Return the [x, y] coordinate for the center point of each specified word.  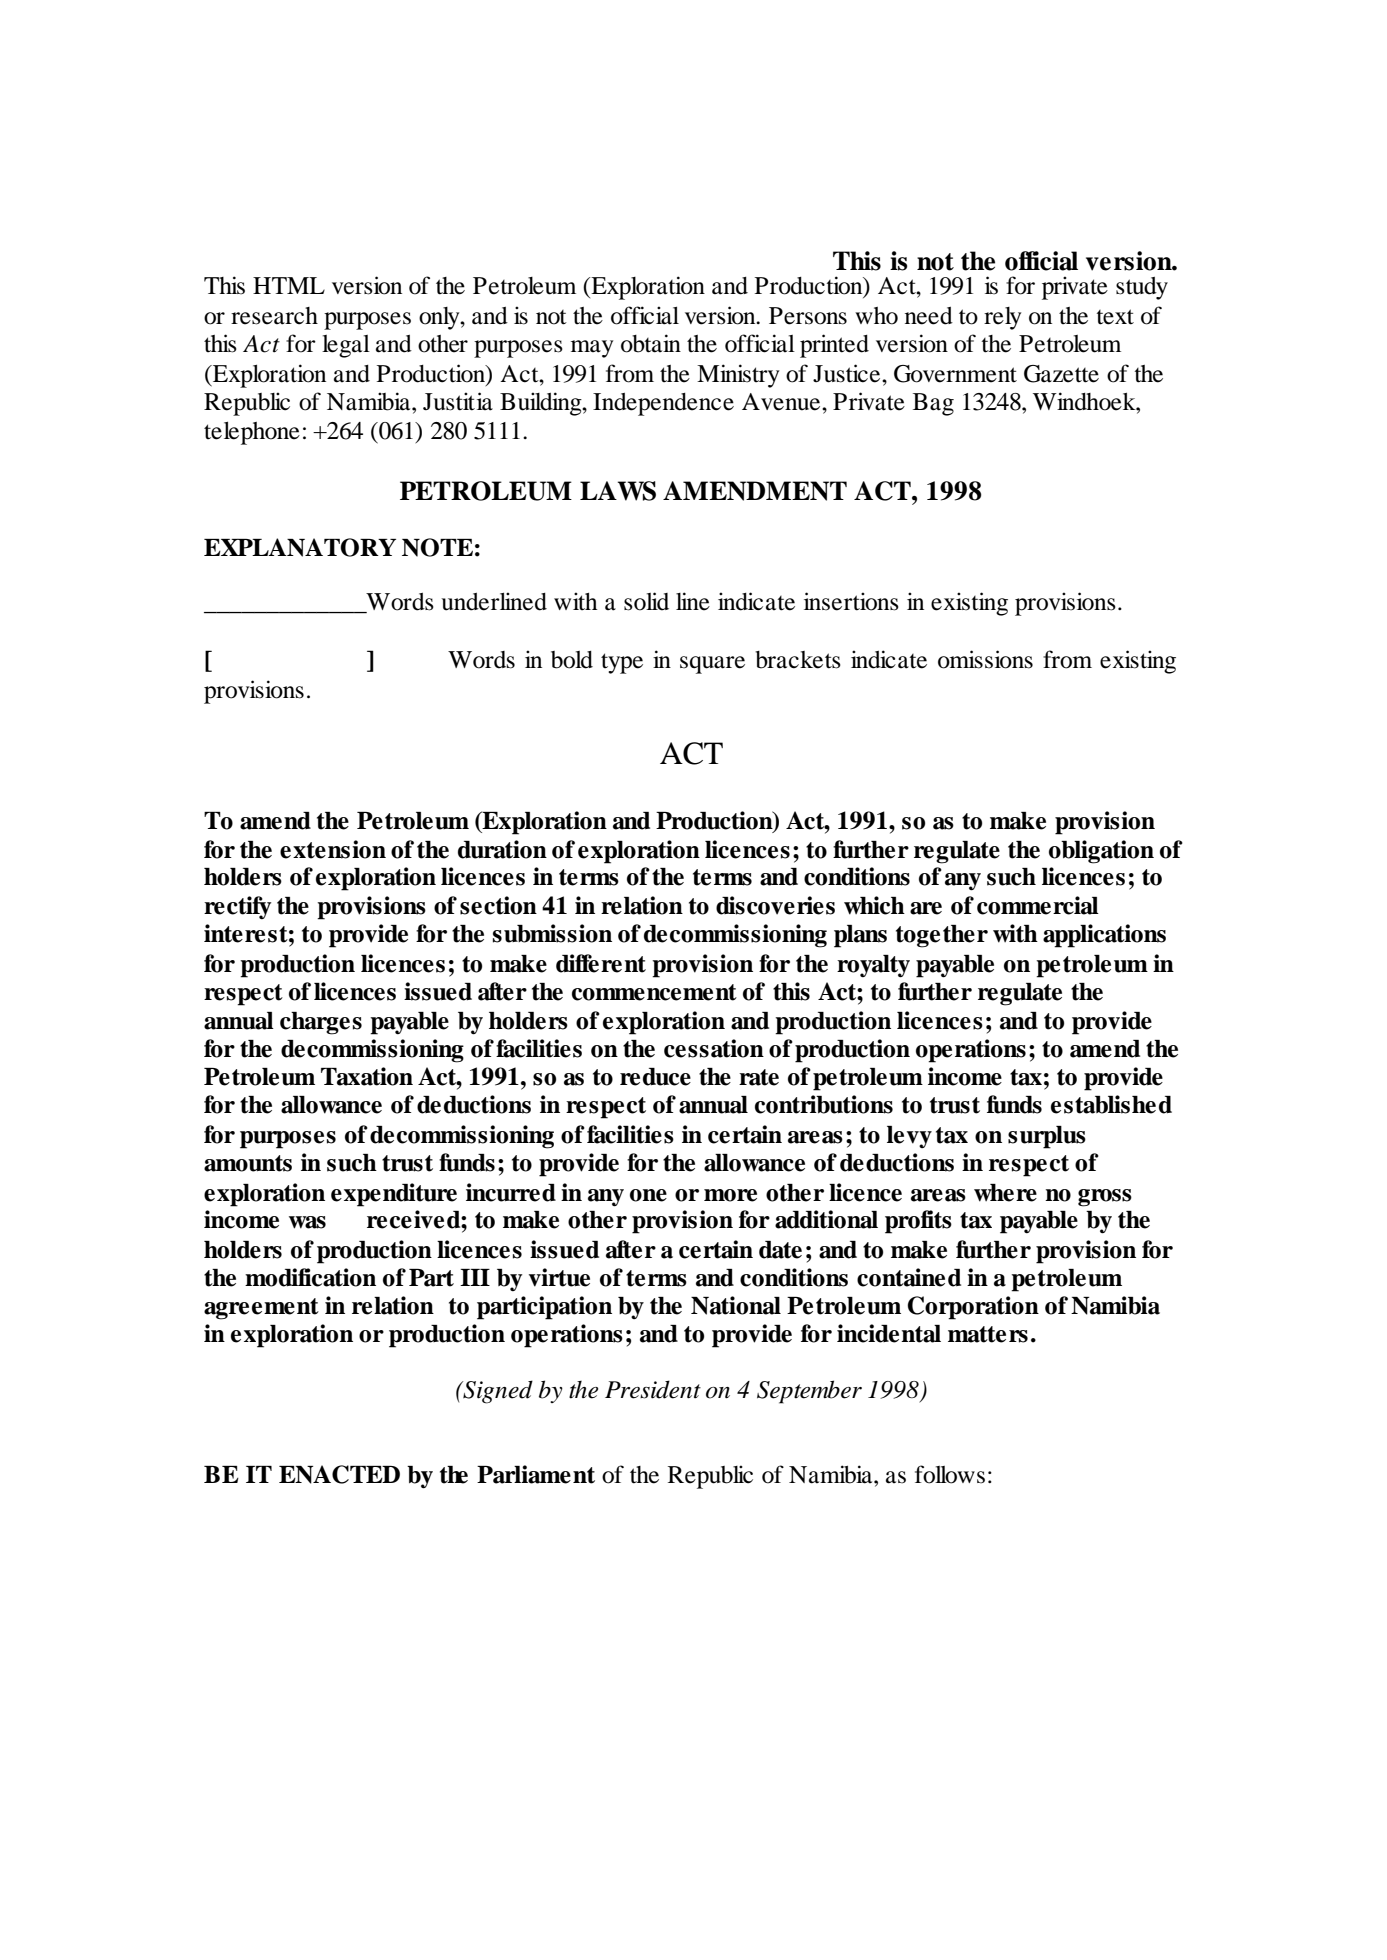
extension [333, 849]
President [653, 1389]
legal [346, 346]
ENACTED [339, 1474]
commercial [1038, 905]
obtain [651, 343]
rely [1002, 318]
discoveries [775, 905]
